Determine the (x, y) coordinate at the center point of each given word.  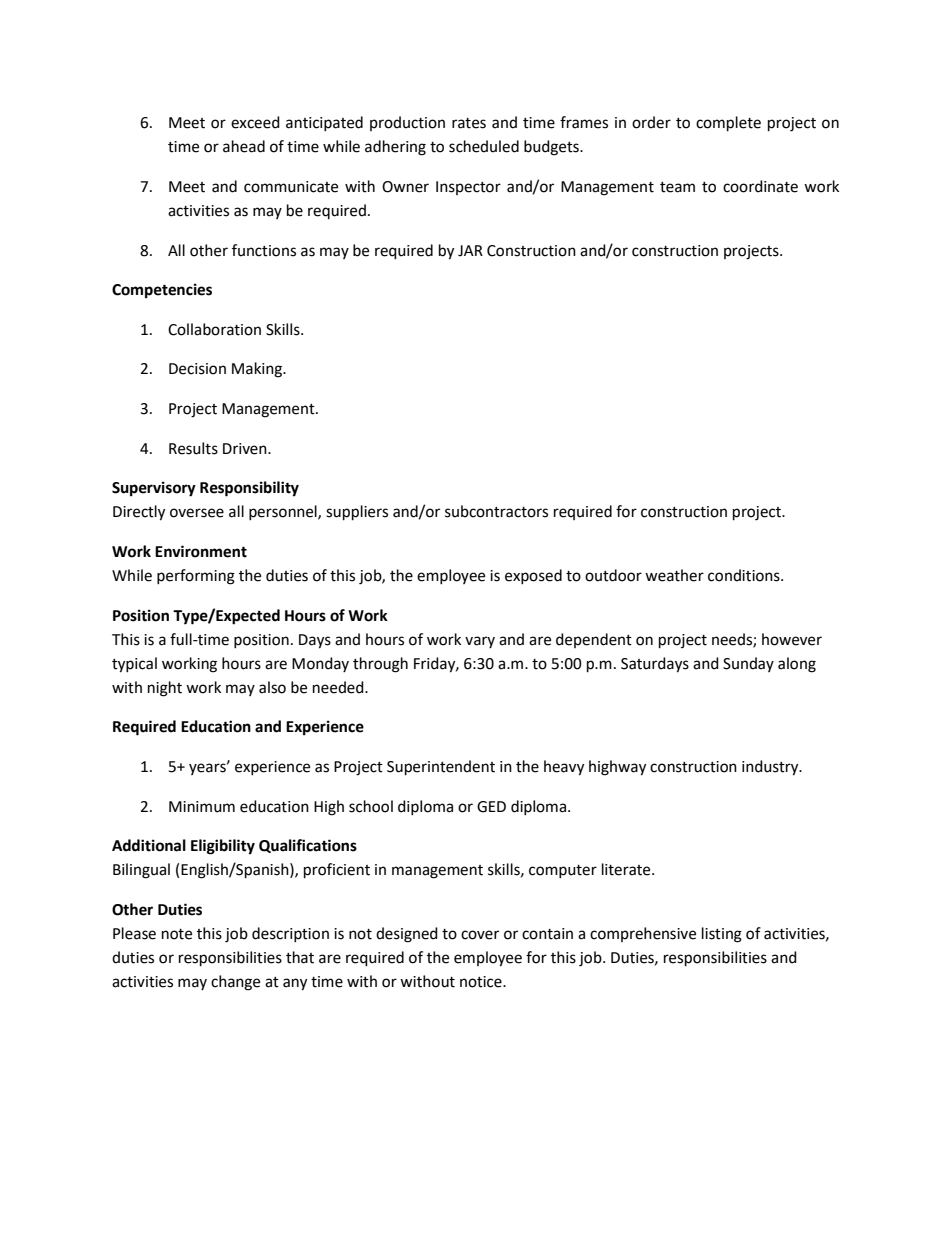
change (235, 983)
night (165, 689)
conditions (745, 575)
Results (193, 448)
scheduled (484, 146)
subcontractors (496, 511)
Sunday (748, 664)
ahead (244, 146)
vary (480, 642)
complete (728, 124)
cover (480, 935)
